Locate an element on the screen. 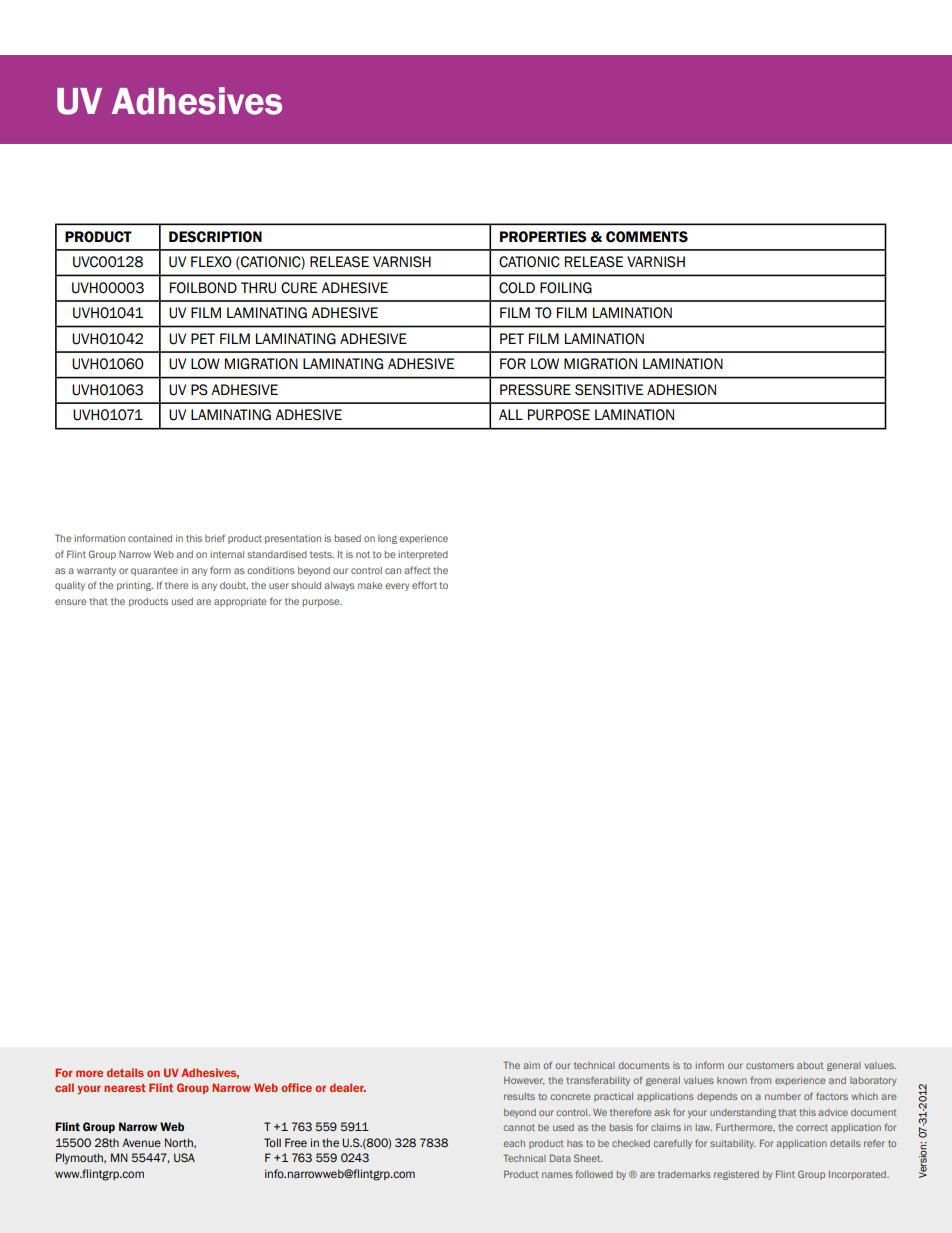  FLEXO is located at coordinates (211, 262).
